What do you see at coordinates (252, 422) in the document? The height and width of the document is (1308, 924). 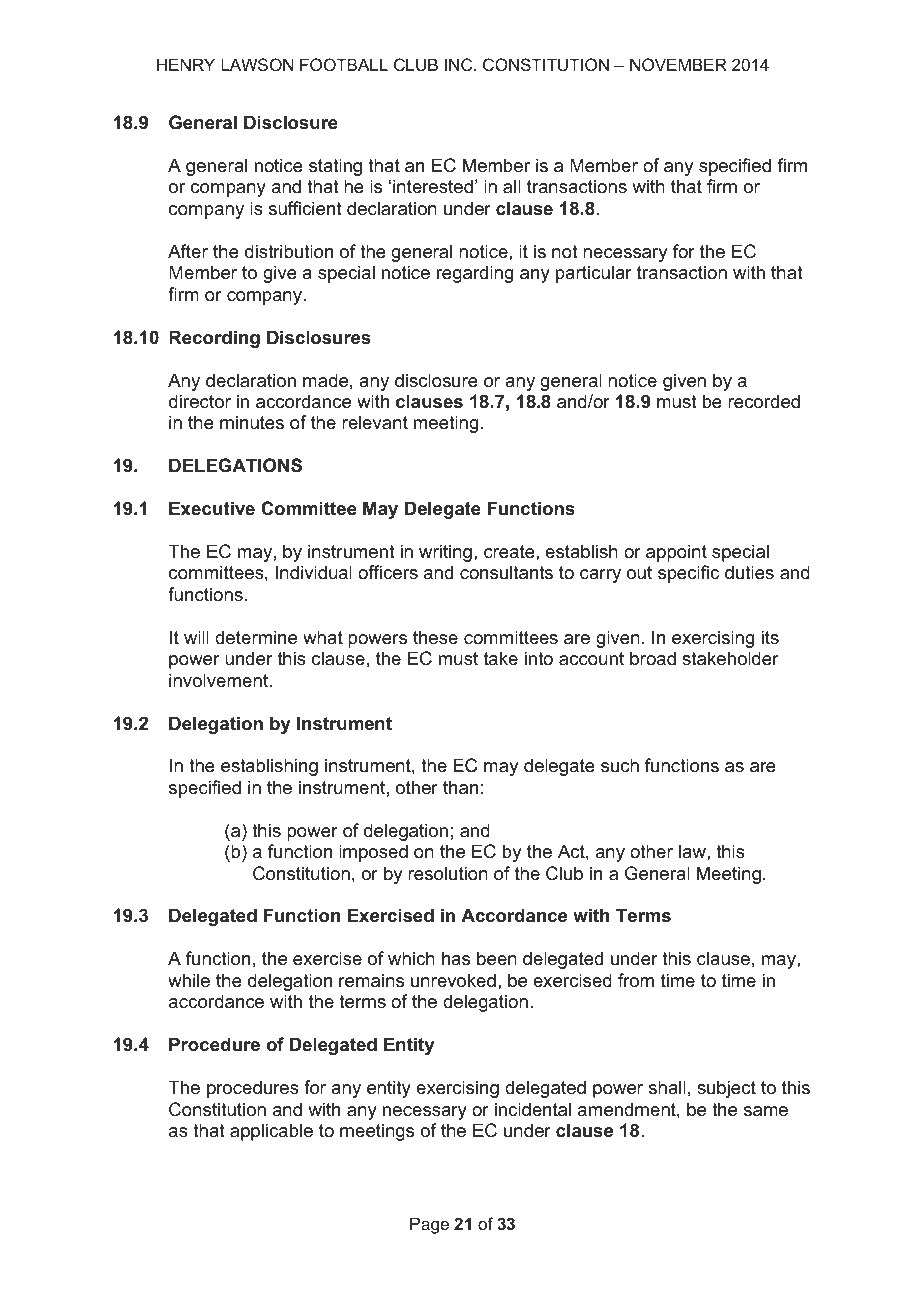 I see `minutes` at bounding box center [252, 422].
